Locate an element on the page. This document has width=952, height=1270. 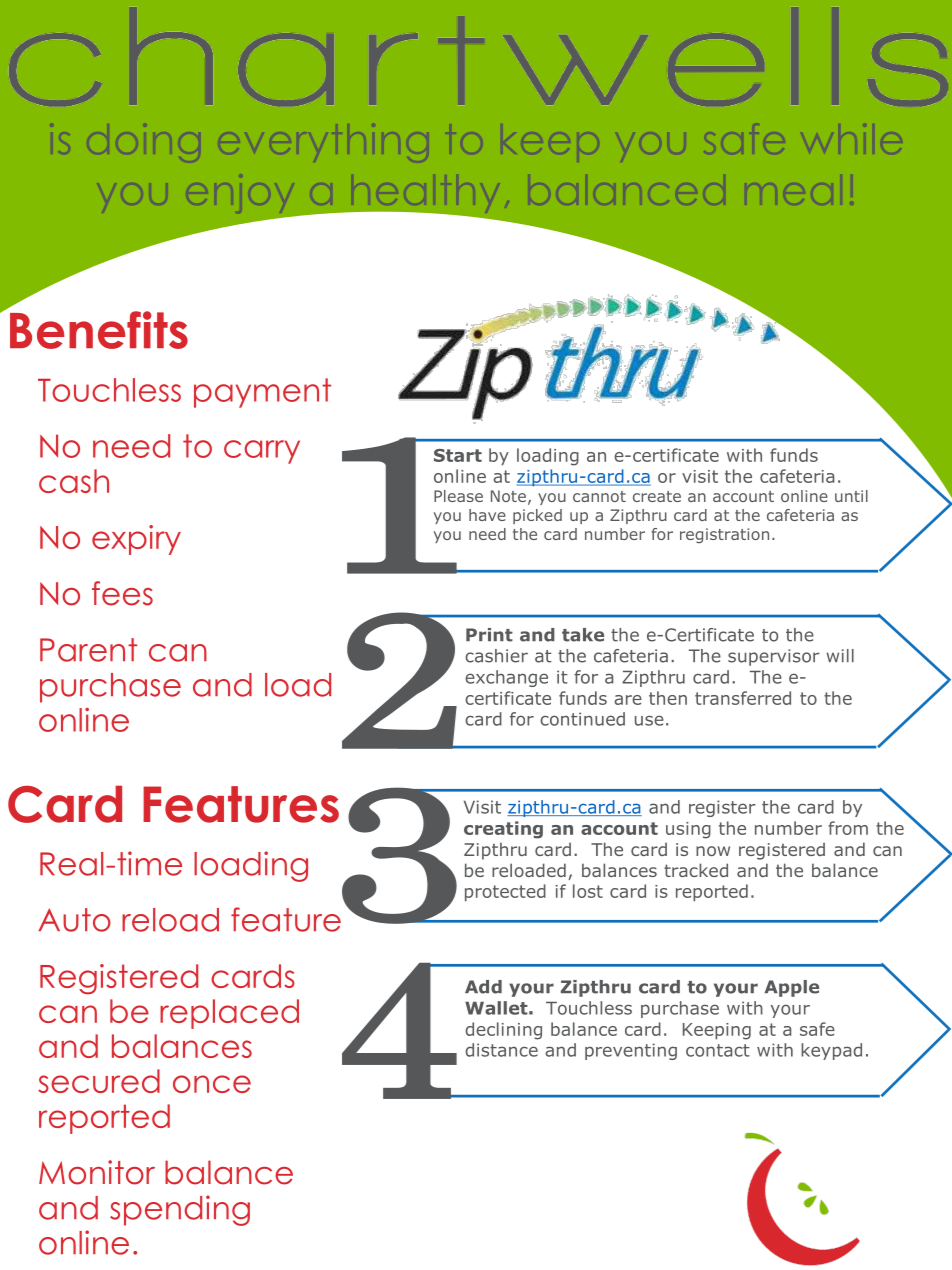
Print is located at coordinates (489, 635).
